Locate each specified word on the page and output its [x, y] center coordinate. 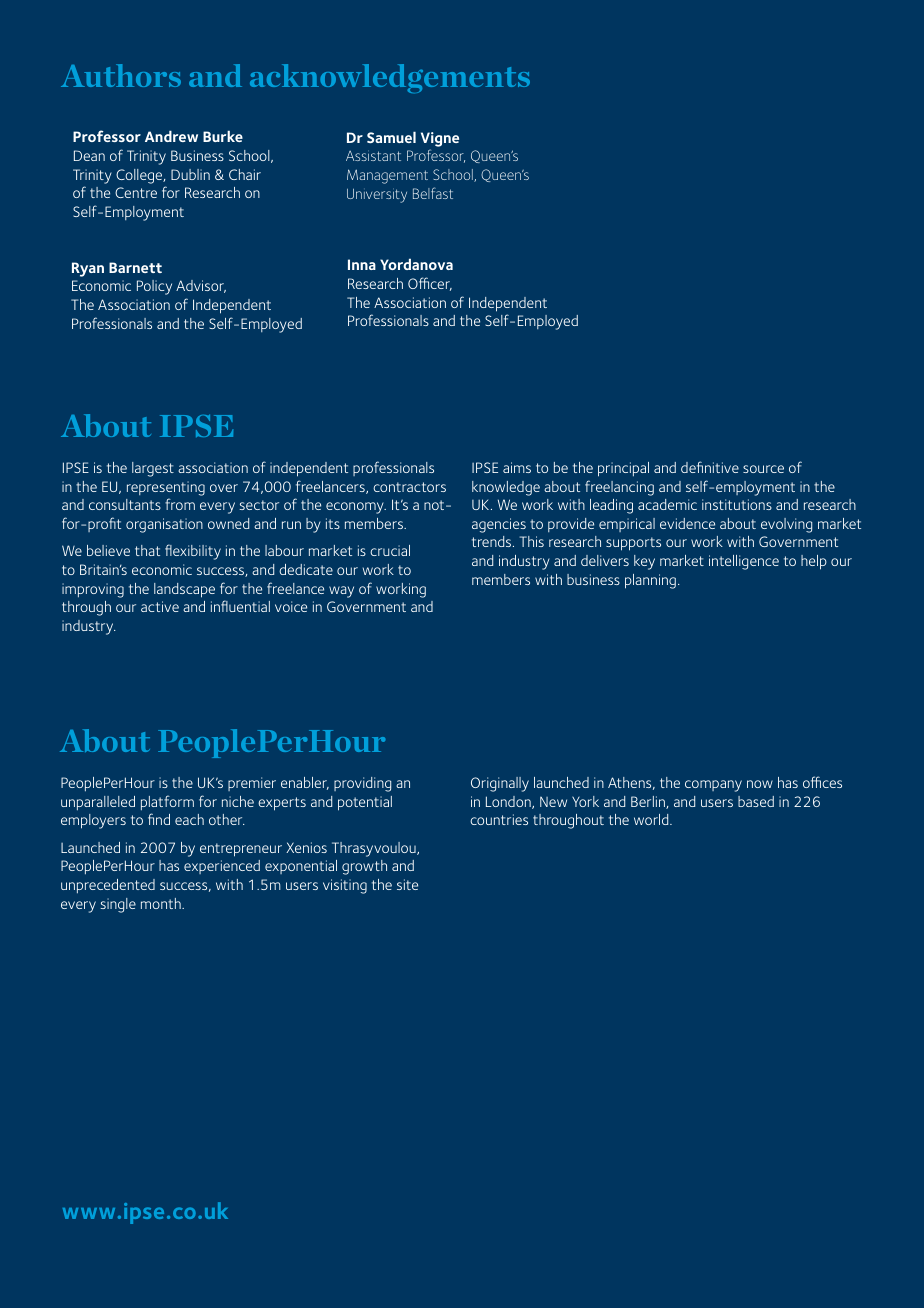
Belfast [433, 193]
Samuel [391, 137]
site [407, 884]
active [160, 606]
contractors [409, 487]
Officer [430, 284]
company [713, 786]
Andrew [171, 136]
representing [166, 488]
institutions [737, 504]
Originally [500, 784]
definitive [710, 467]
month [162, 903]
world [652, 819]
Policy [154, 287]
